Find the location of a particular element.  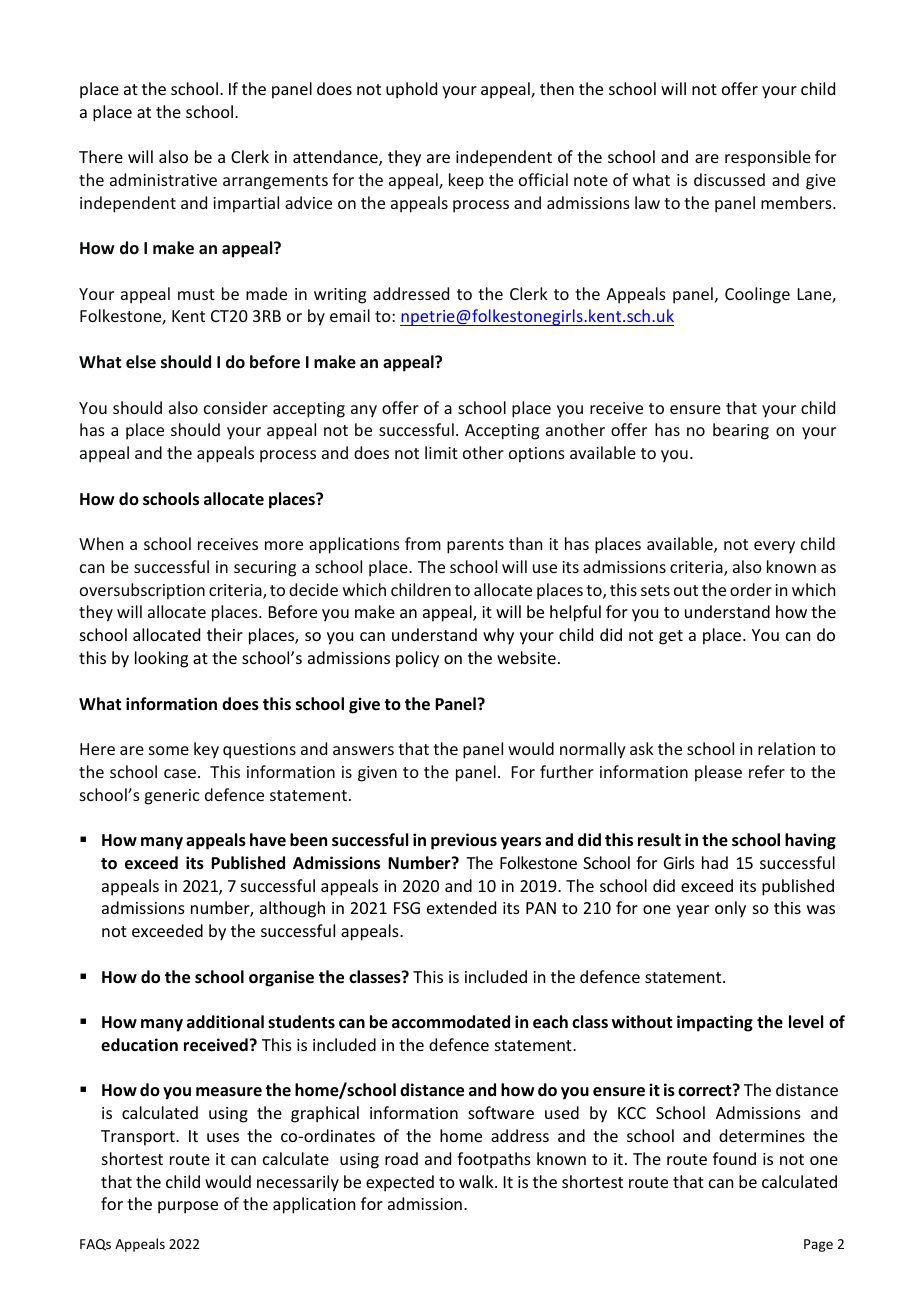

previous is located at coordinates (464, 841).
